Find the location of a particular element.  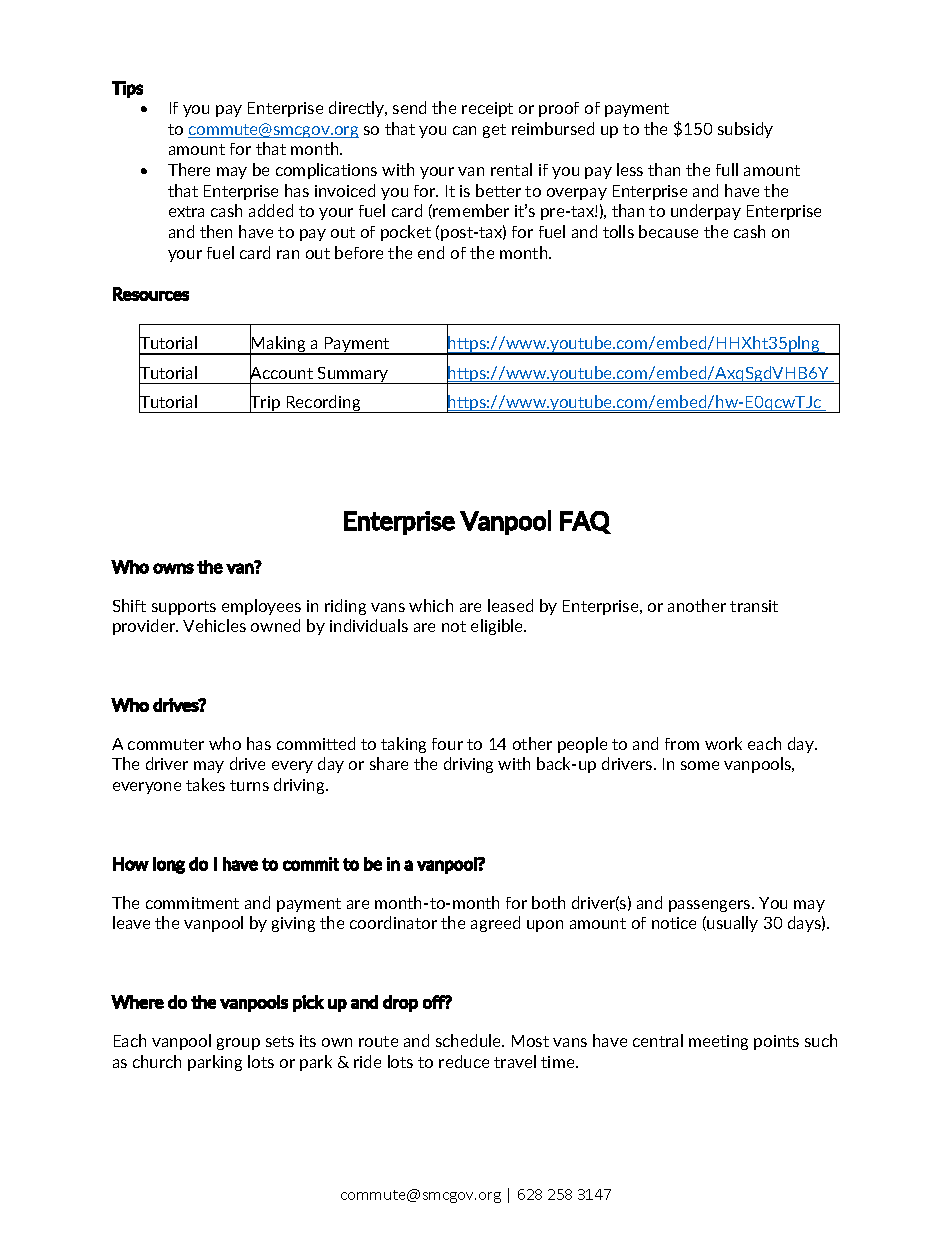

takes is located at coordinates (205, 784).
